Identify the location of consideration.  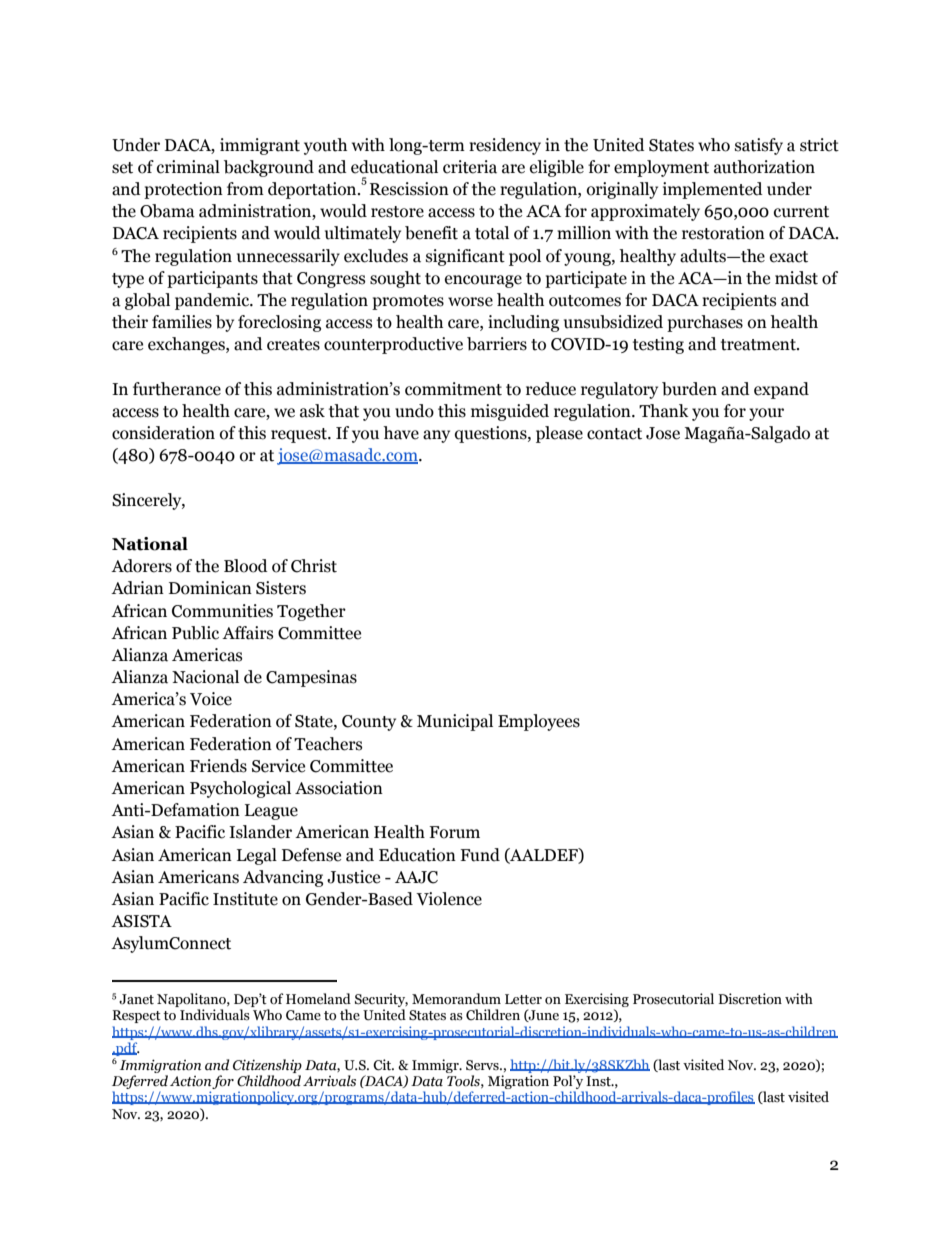
(163, 433).
